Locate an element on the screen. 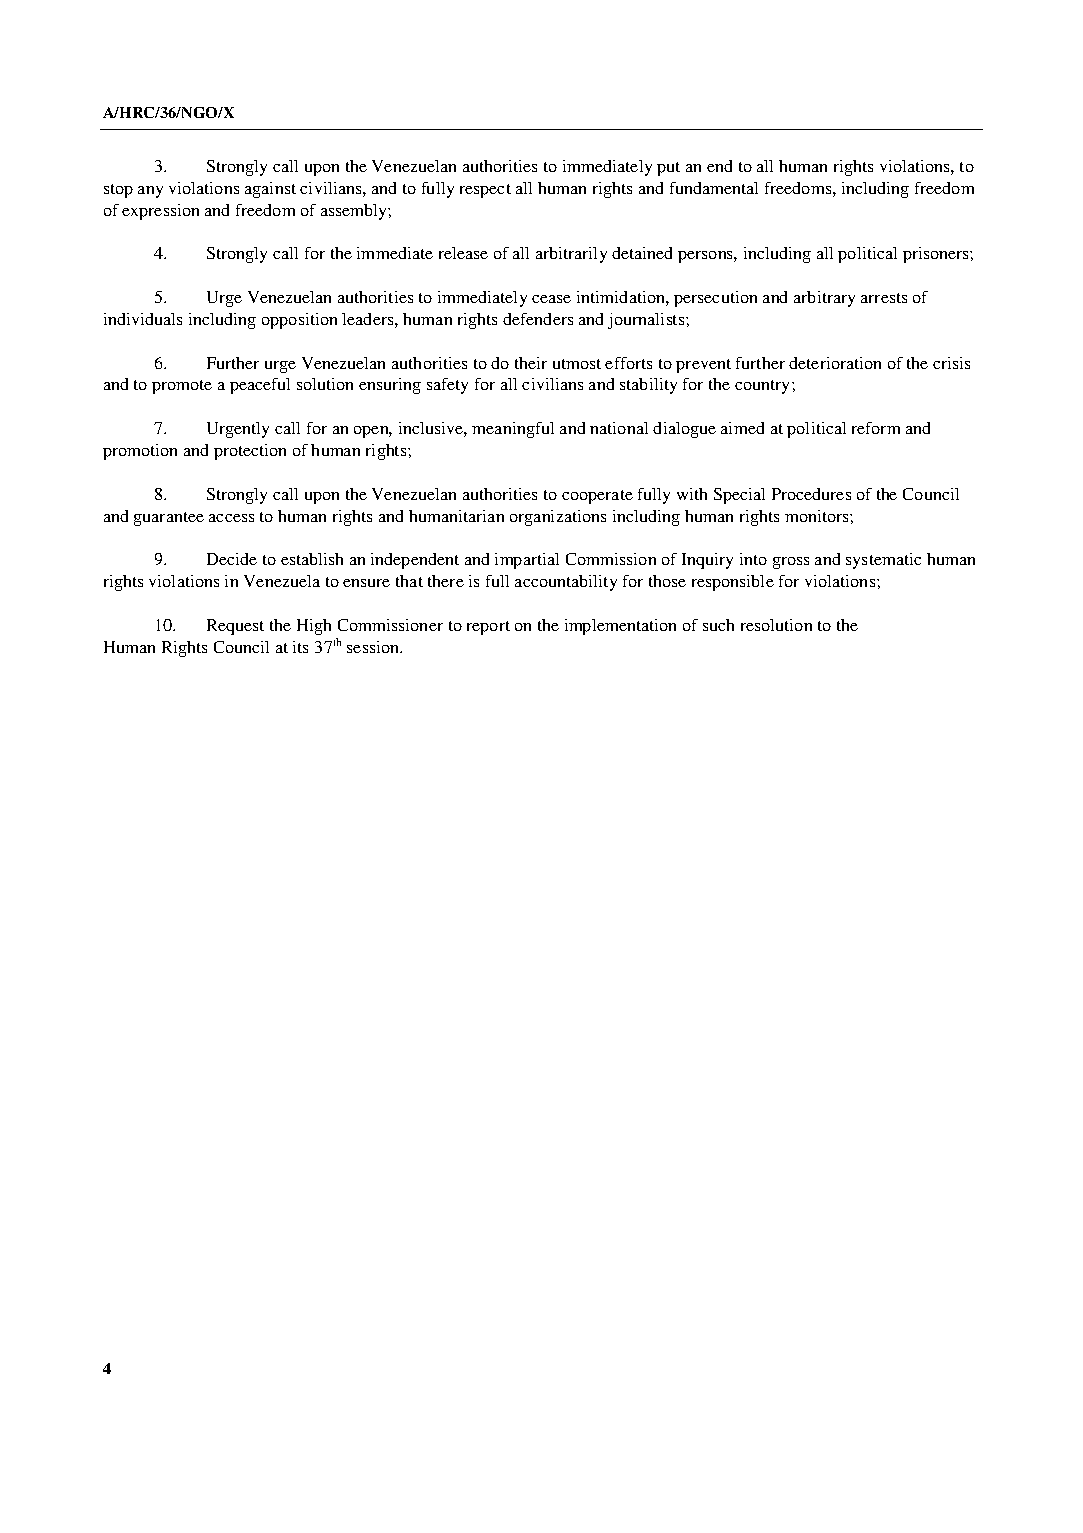 The image size is (1083, 1533). fundamental is located at coordinates (714, 188).
